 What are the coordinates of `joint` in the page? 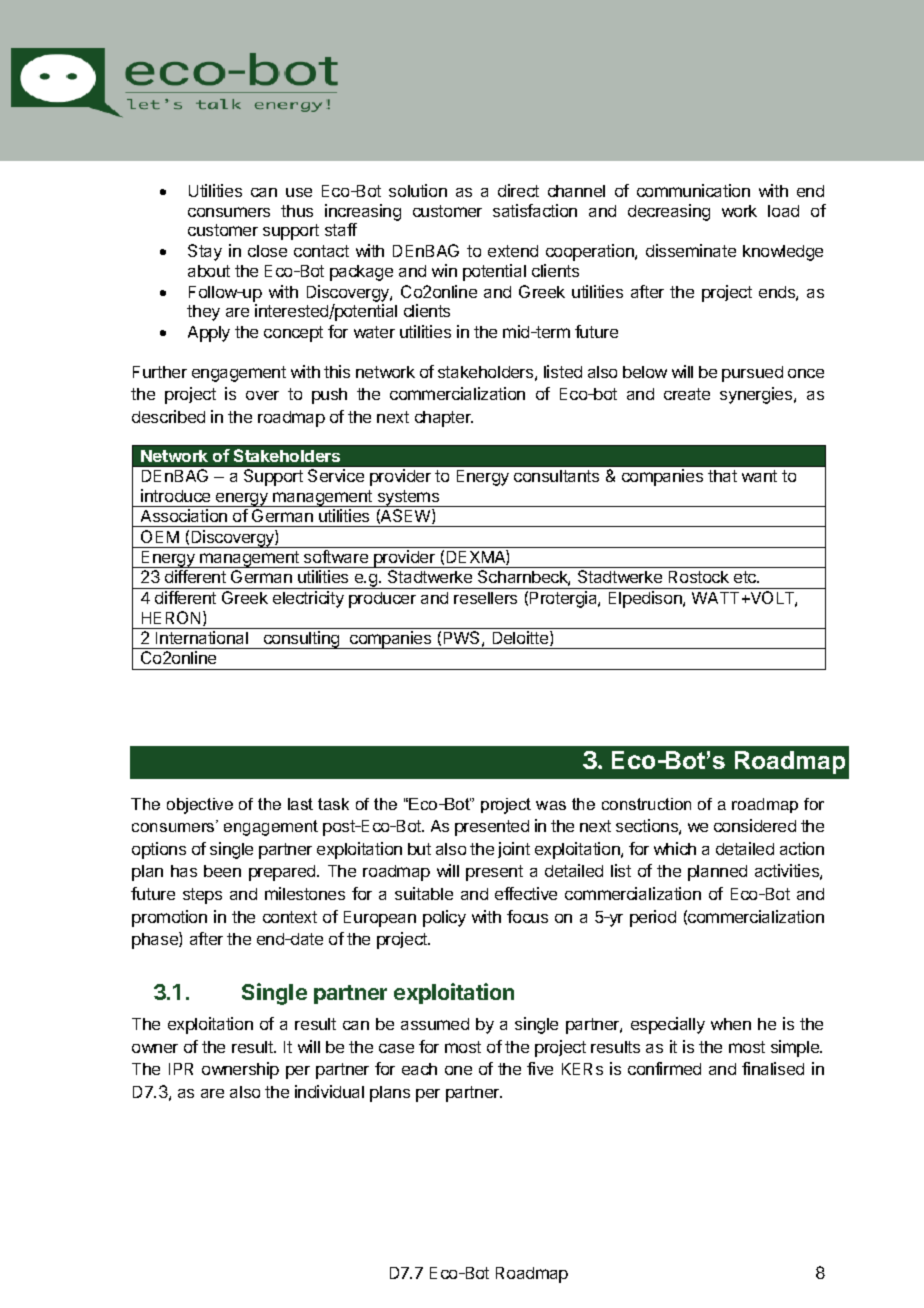 It's located at (514, 850).
